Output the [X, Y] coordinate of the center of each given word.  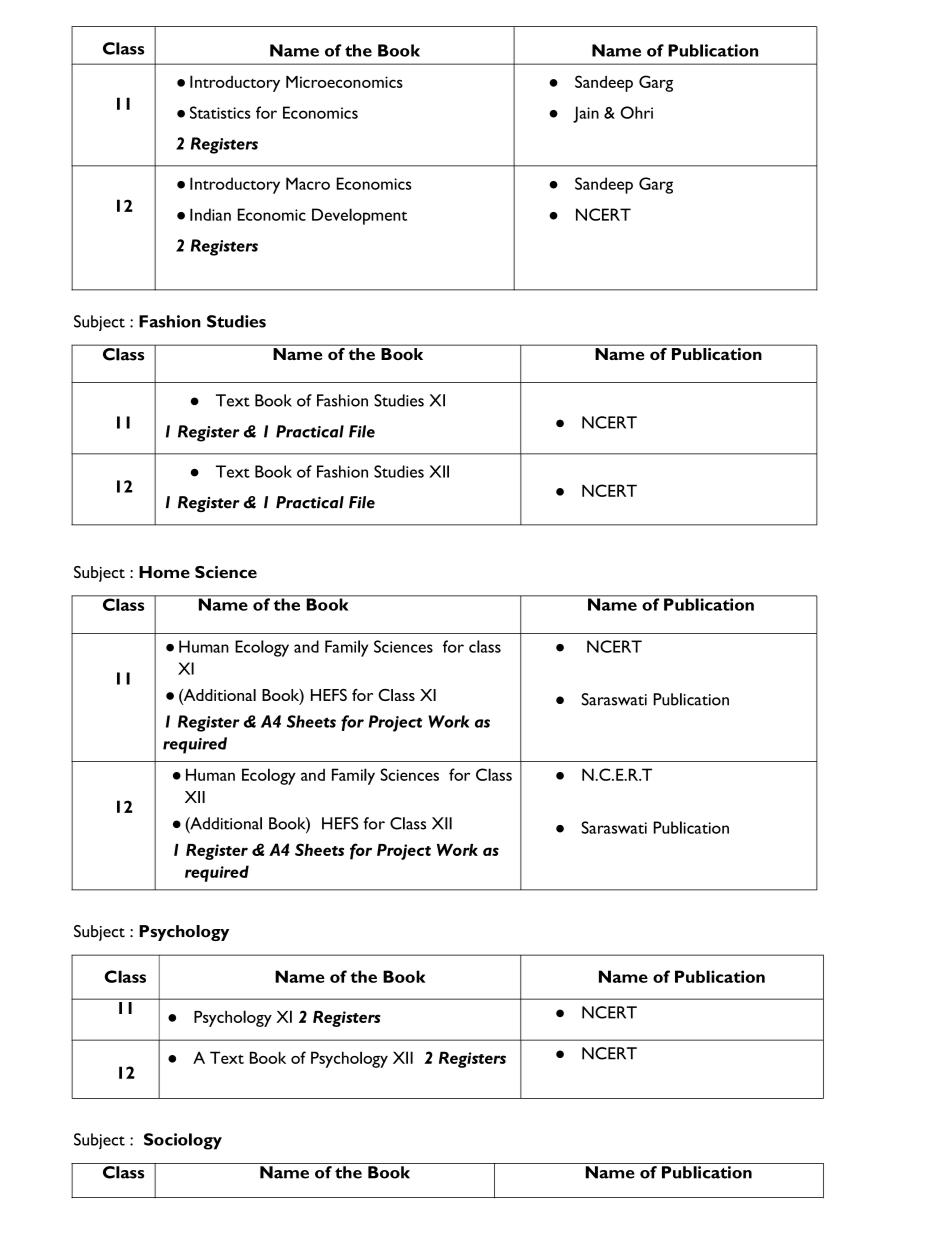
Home [164, 572]
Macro [308, 183]
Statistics [220, 112]
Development [359, 216]
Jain [586, 114]
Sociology [183, 1141]
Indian [210, 214]
